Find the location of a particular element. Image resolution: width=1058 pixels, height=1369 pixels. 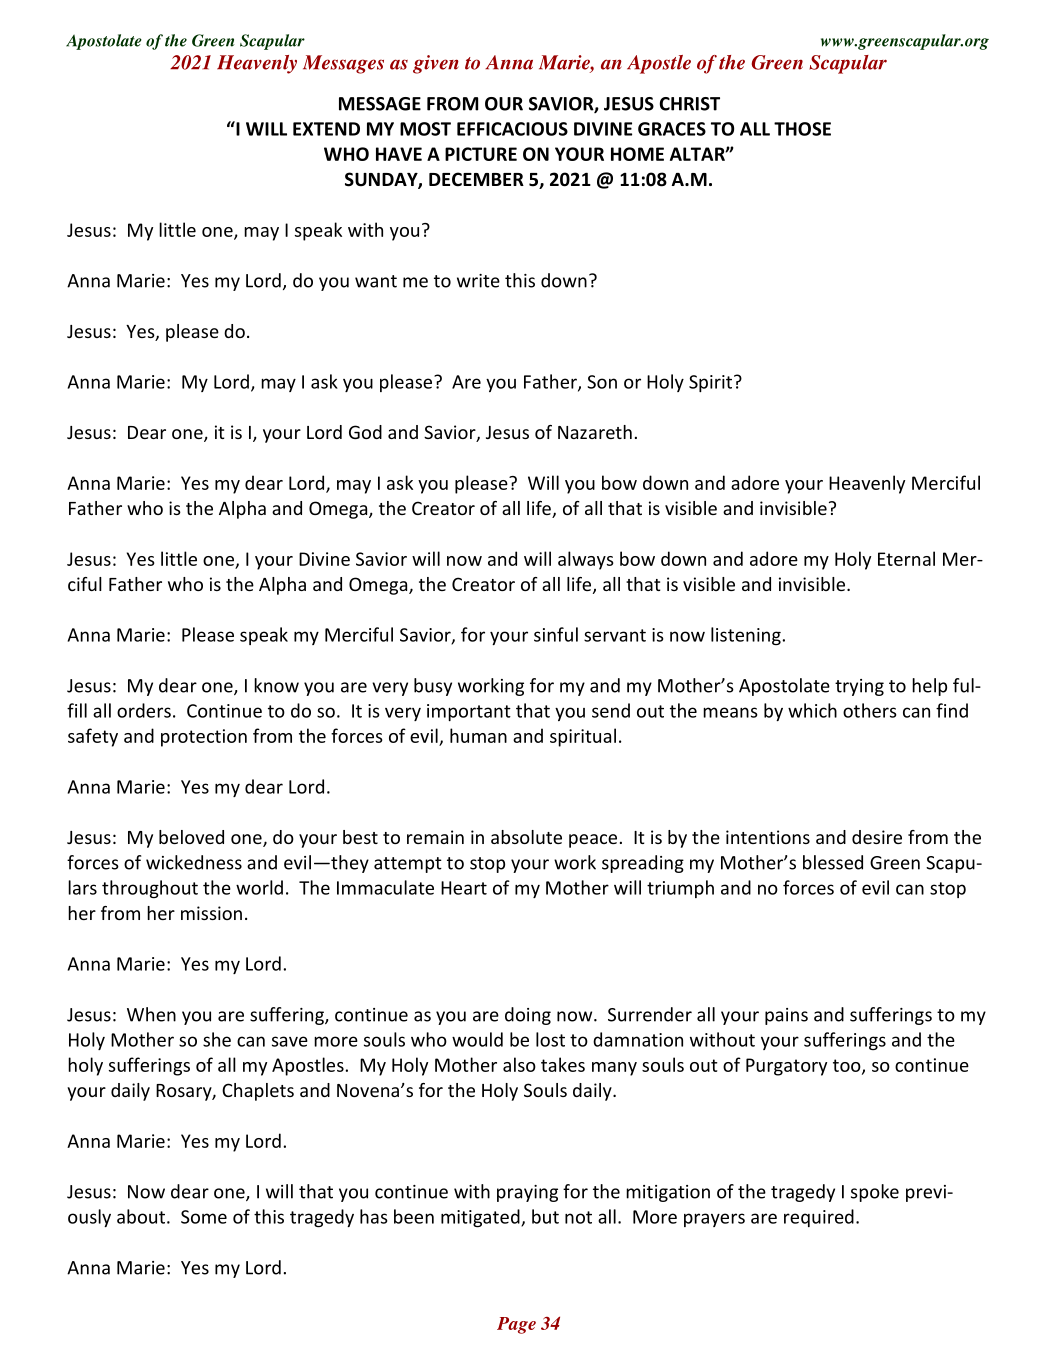

EFFICACIOUS is located at coordinates (512, 129).
